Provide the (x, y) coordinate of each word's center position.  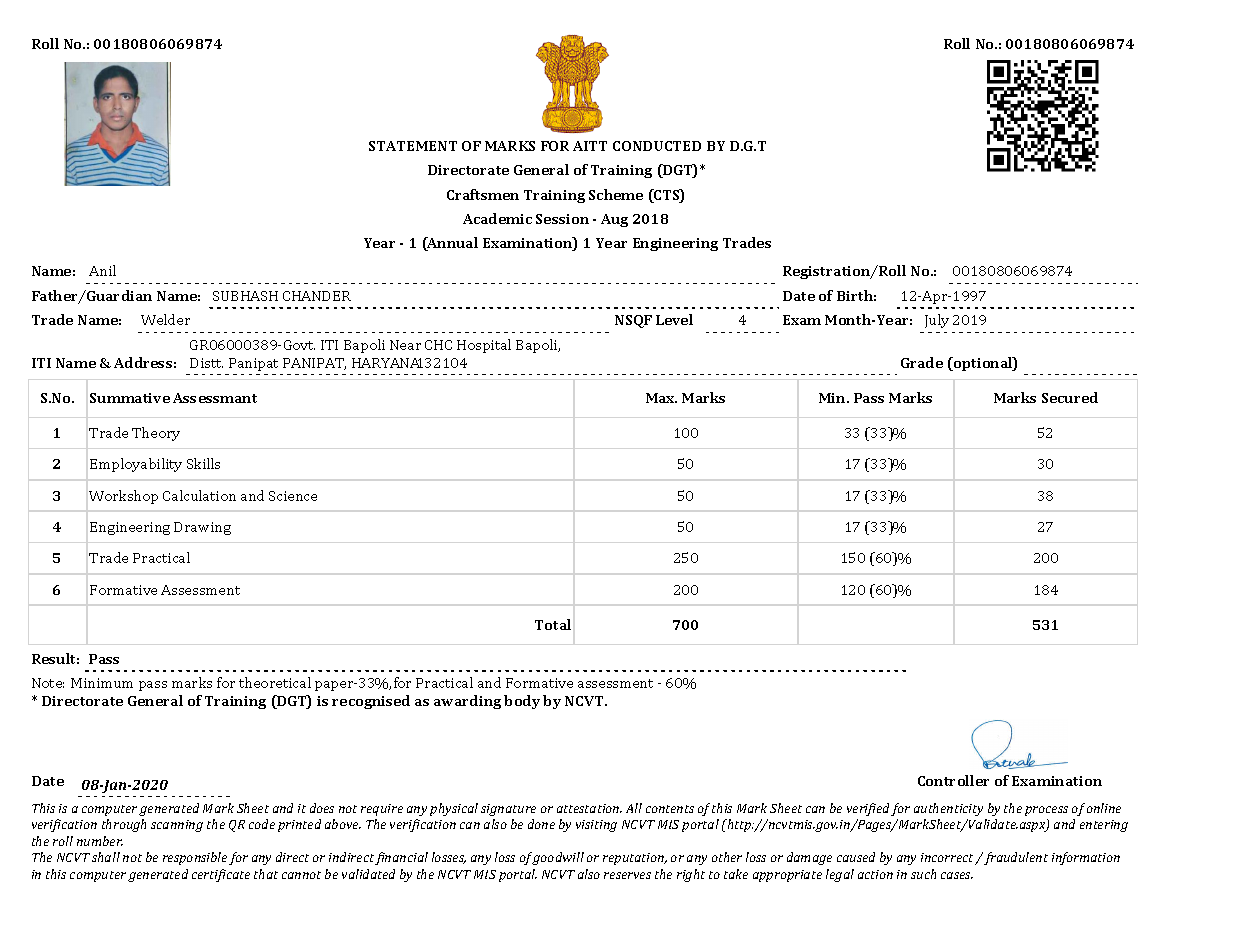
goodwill (558, 858)
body (522, 702)
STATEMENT (413, 146)
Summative (130, 398)
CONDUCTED (657, 146)
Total (553, 624)
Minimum (102, 683)
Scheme (616, 194)
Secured (1070, 397)
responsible (195, 858)
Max (661, 398)
